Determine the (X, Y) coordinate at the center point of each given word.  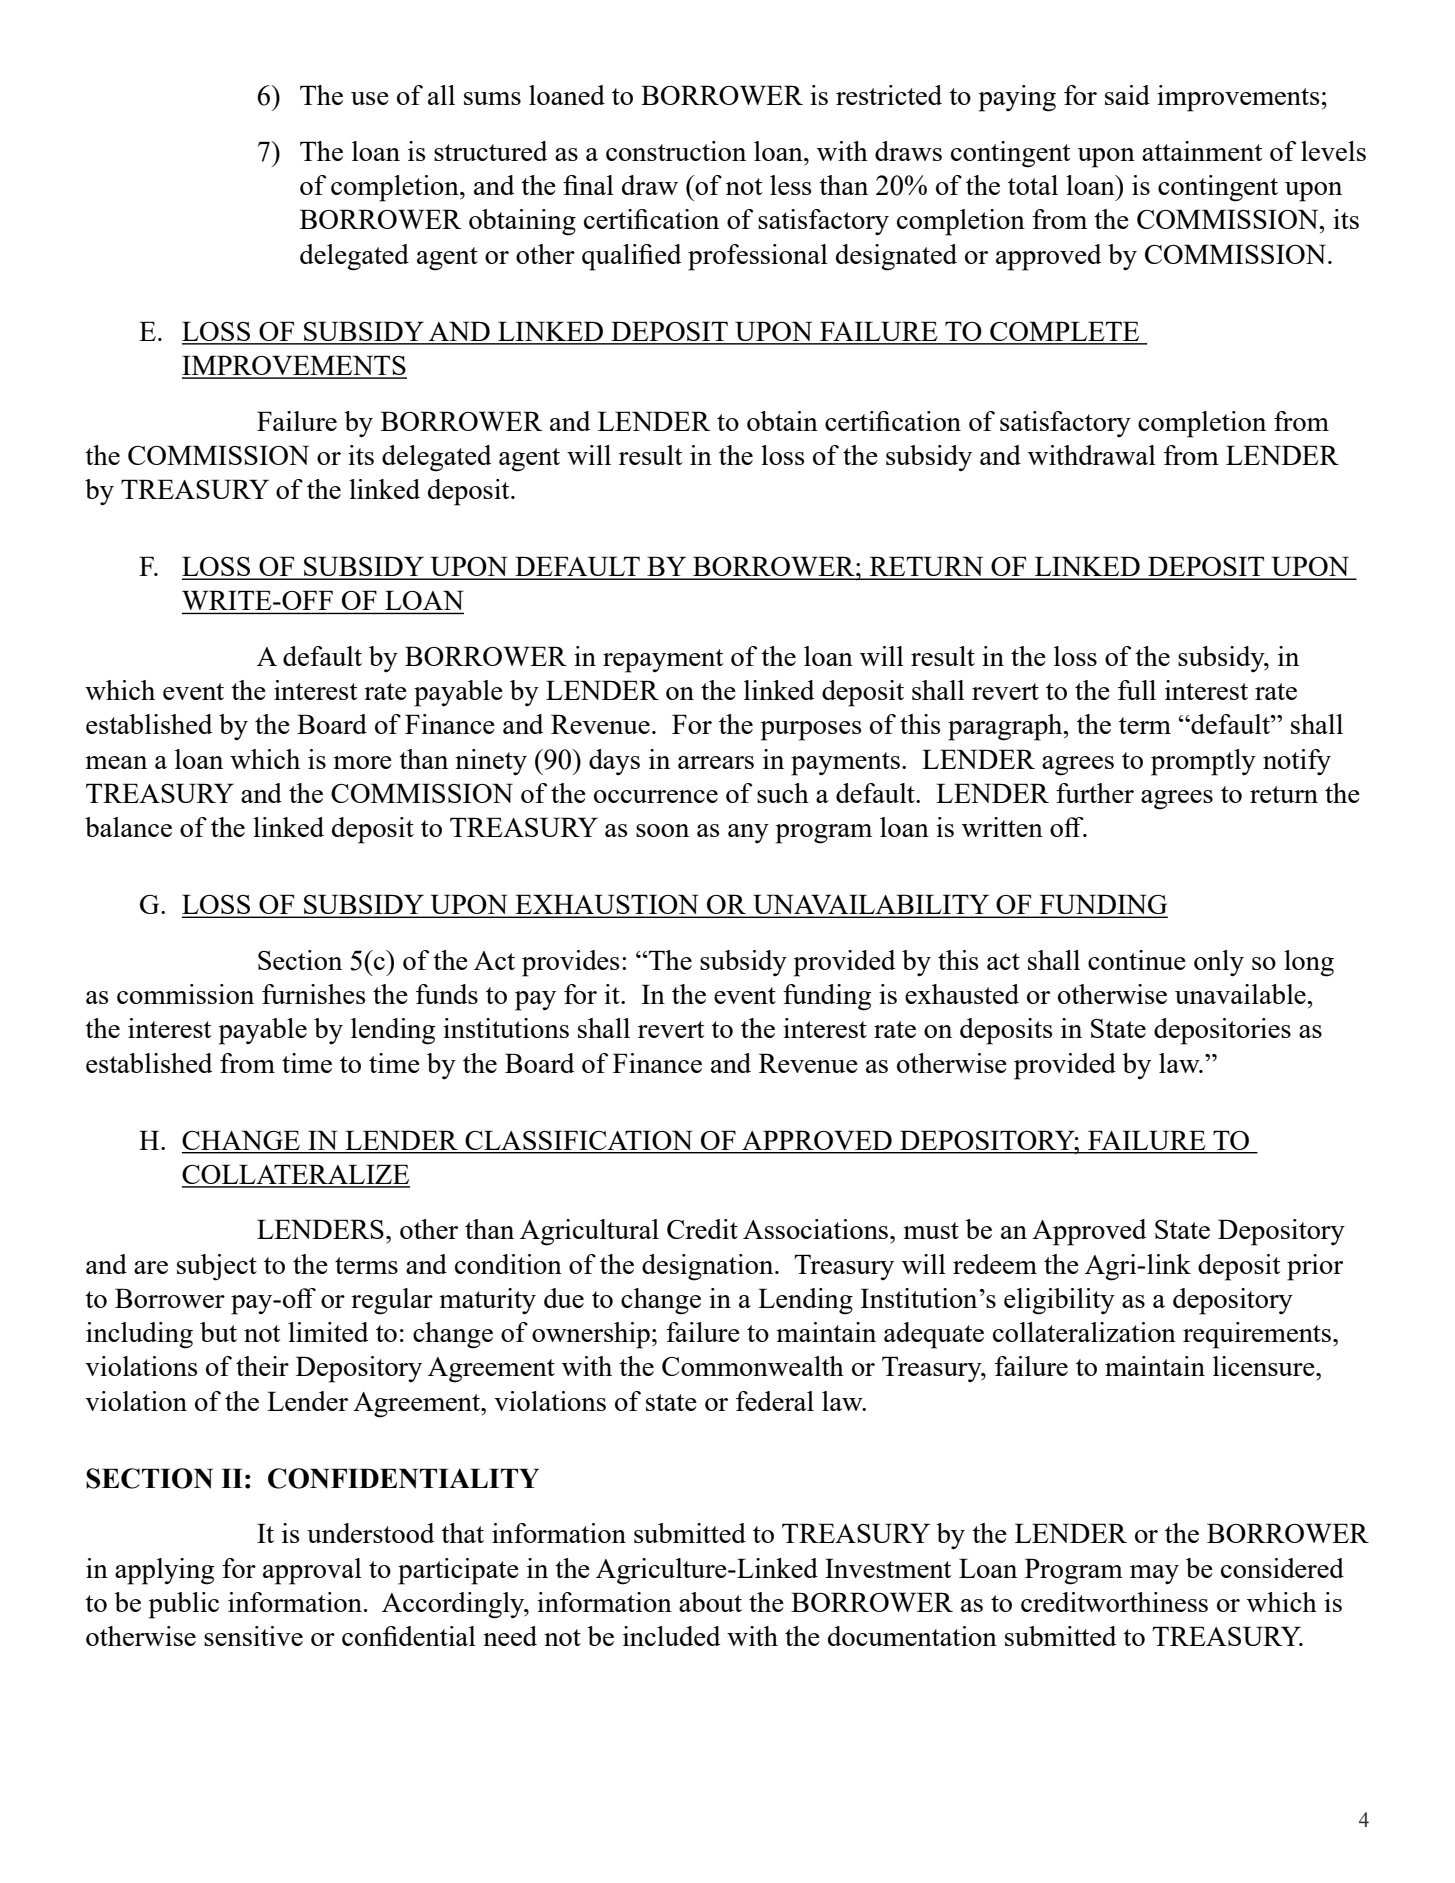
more (362, 762)
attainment (1202, 151)
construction (676, 151)
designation (709, 1267)
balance (128, 827)
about (710, 1602)
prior (1315, 1267)
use (370, 98)
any (748, 833)
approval (312, 1571)
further (1095, 793)
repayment (663, 661)
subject (217, 1267)
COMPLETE (1065, 332)
